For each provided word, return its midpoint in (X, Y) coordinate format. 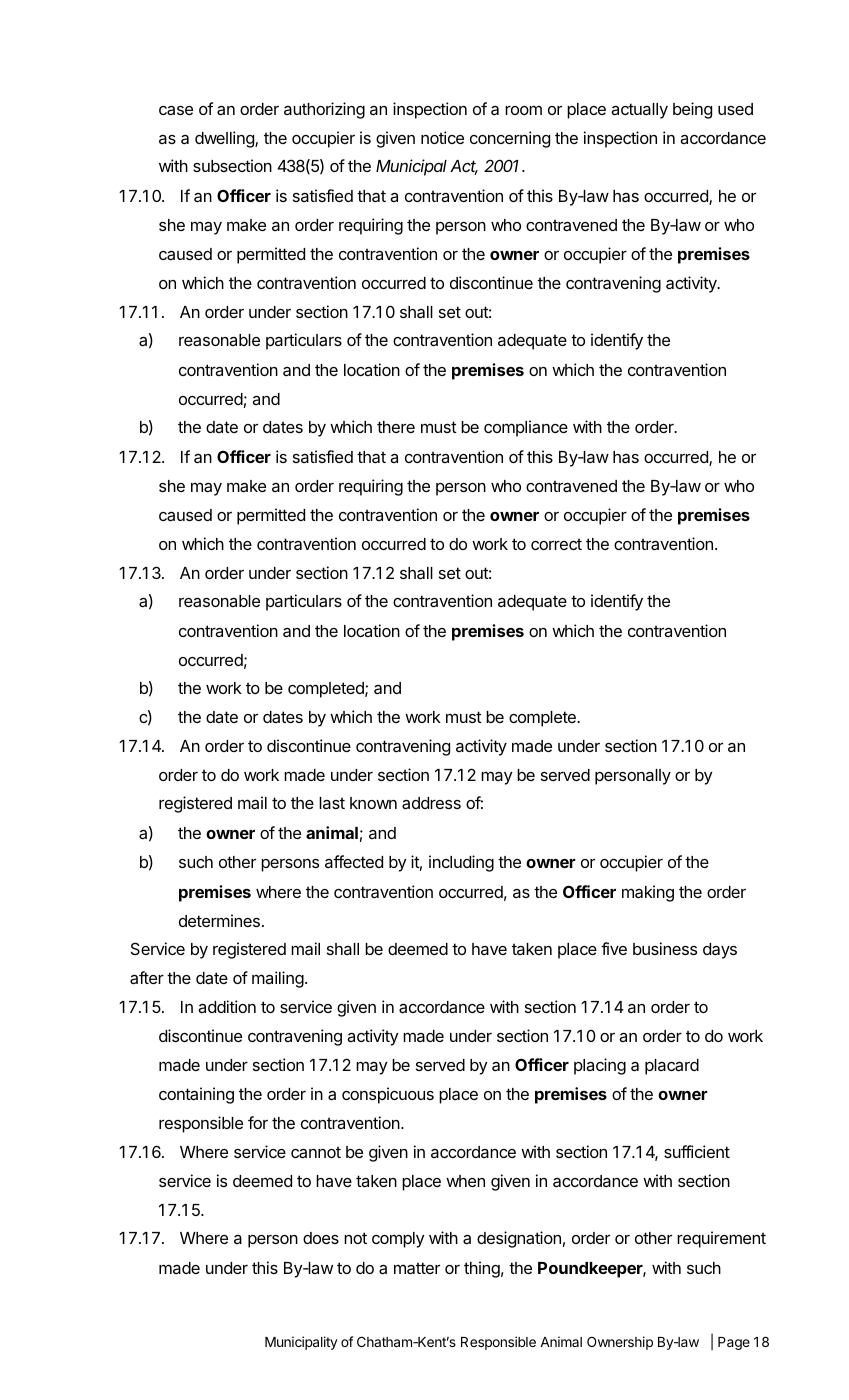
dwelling (225, 139)
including (461, 863)
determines (219, 920)
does (321, 1238)
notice (442, 137)
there (396, 427)
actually (639, 111)
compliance (526, 428)
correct (556, 544)
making (648, 893)
